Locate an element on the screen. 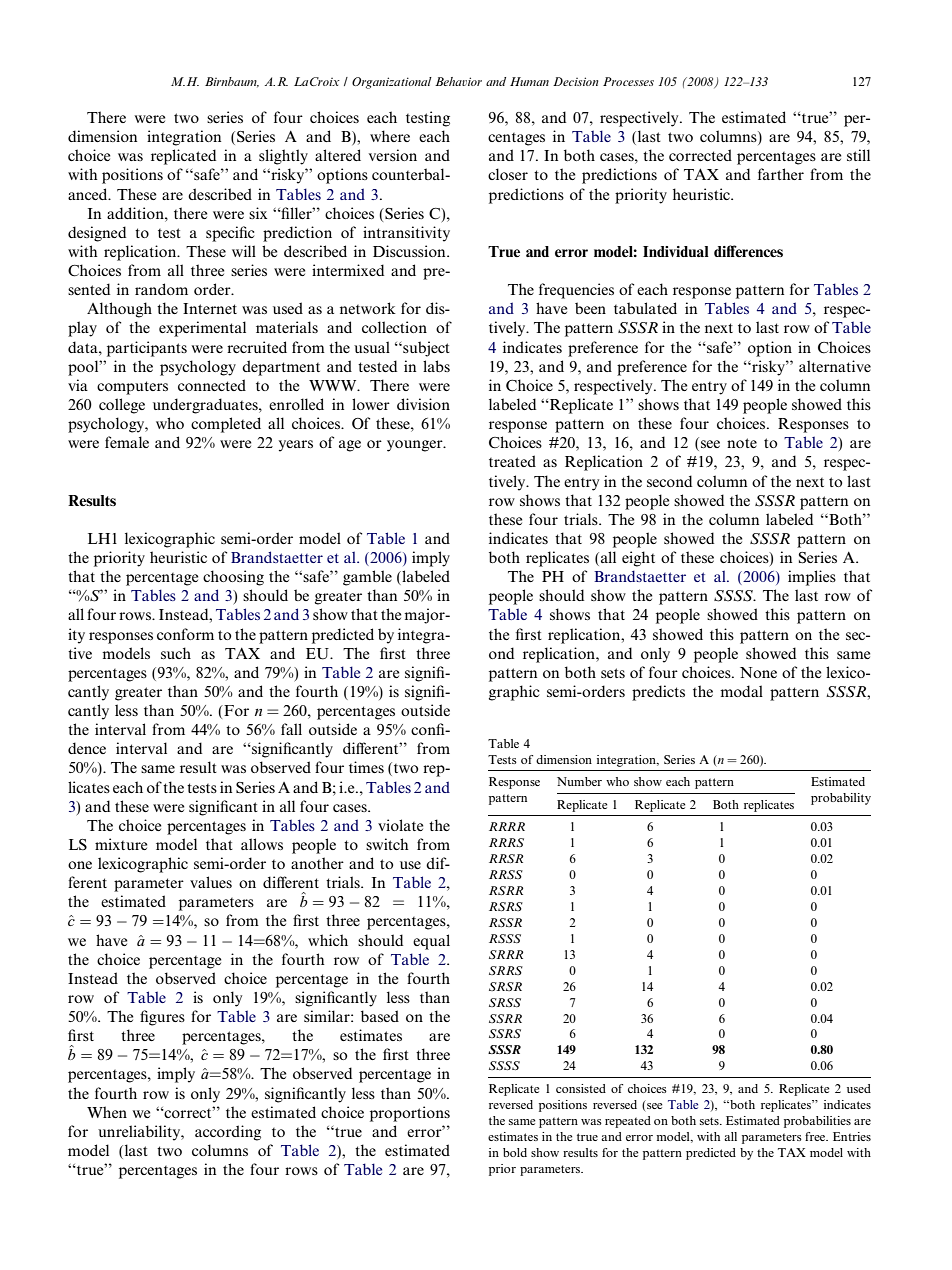 Image resolution: width=952 pixels, height=1270 pixels. according is located at coordinates (228, 1133).
